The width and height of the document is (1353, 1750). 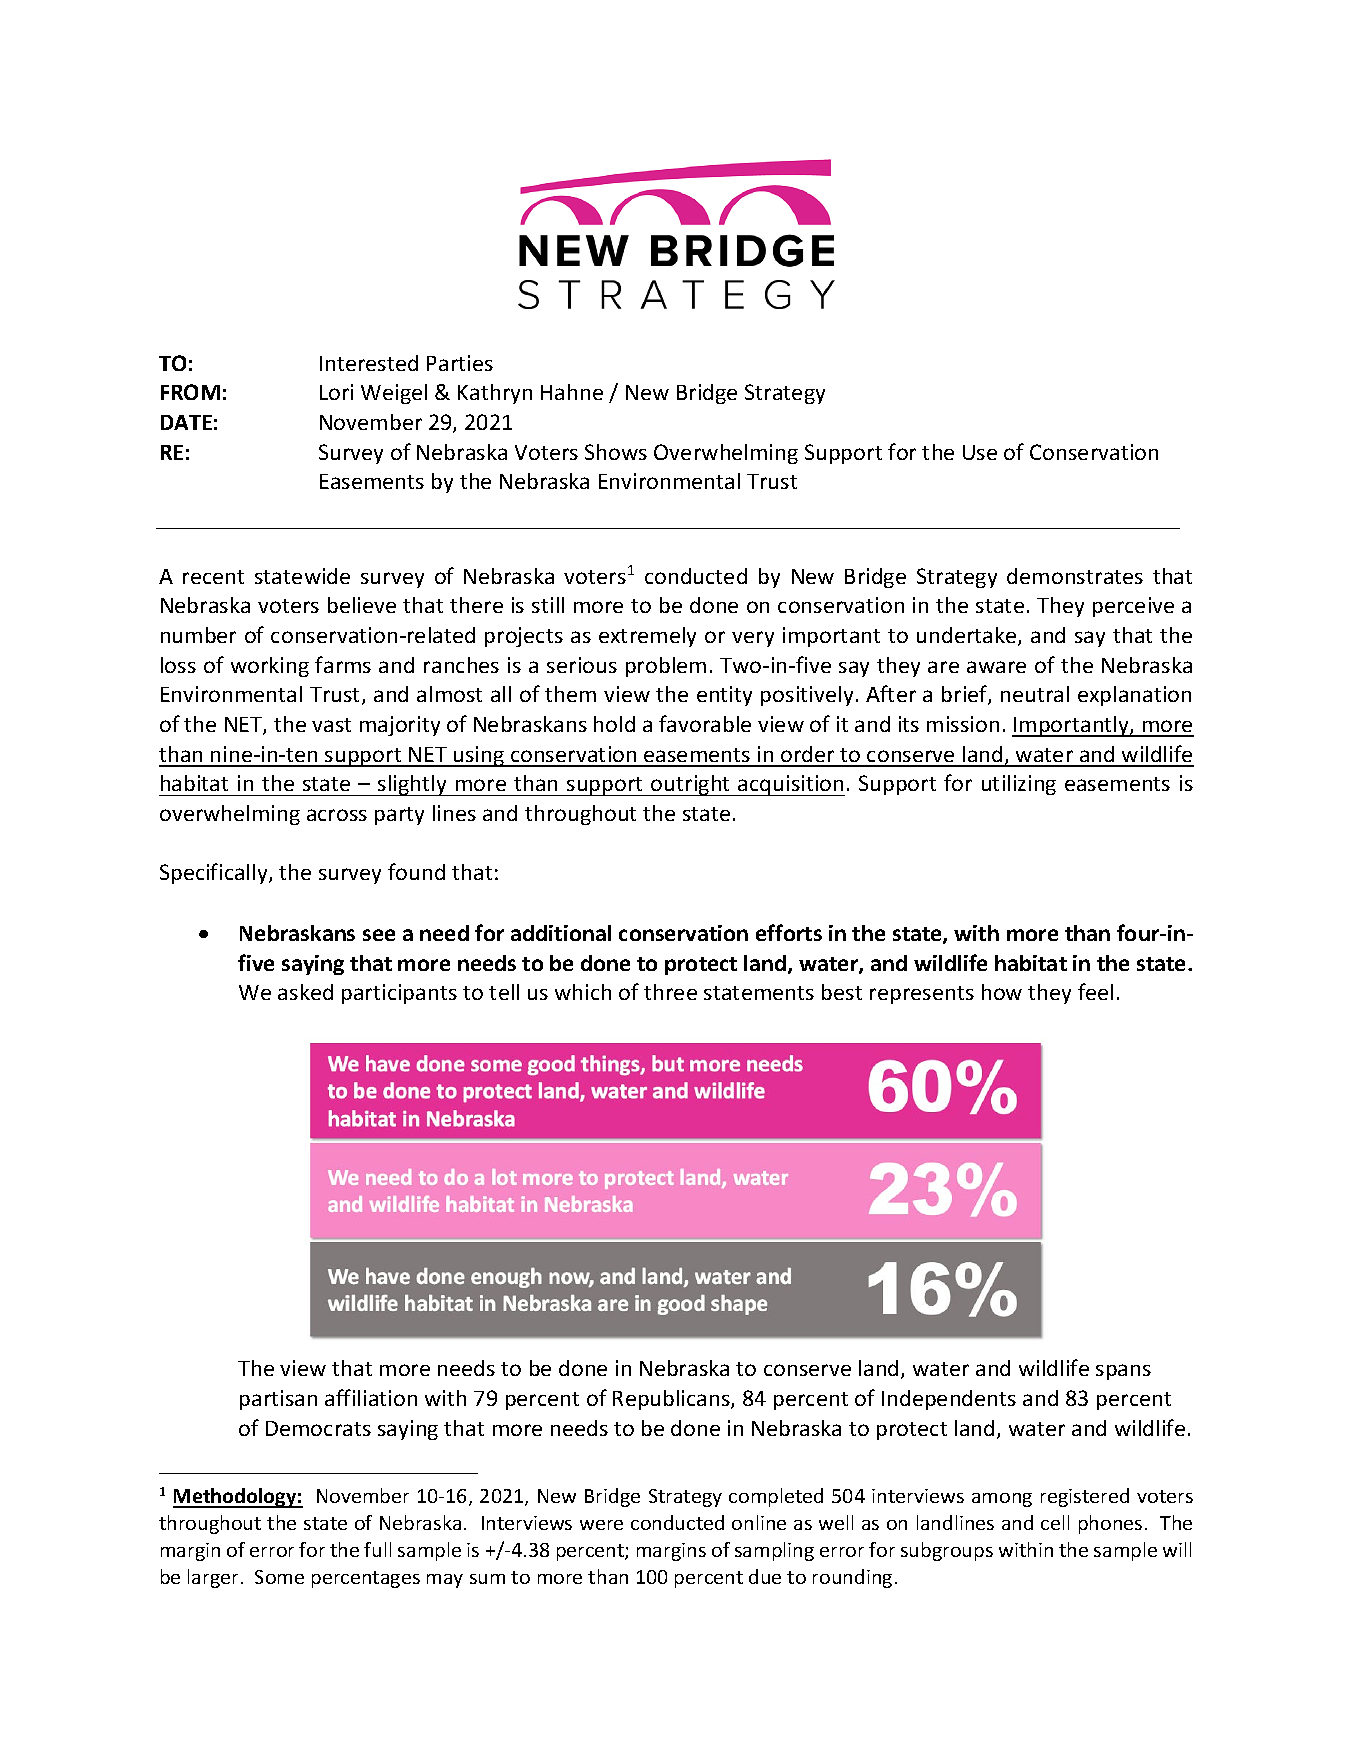 I want to click on across, so click(x=337, y=815).
